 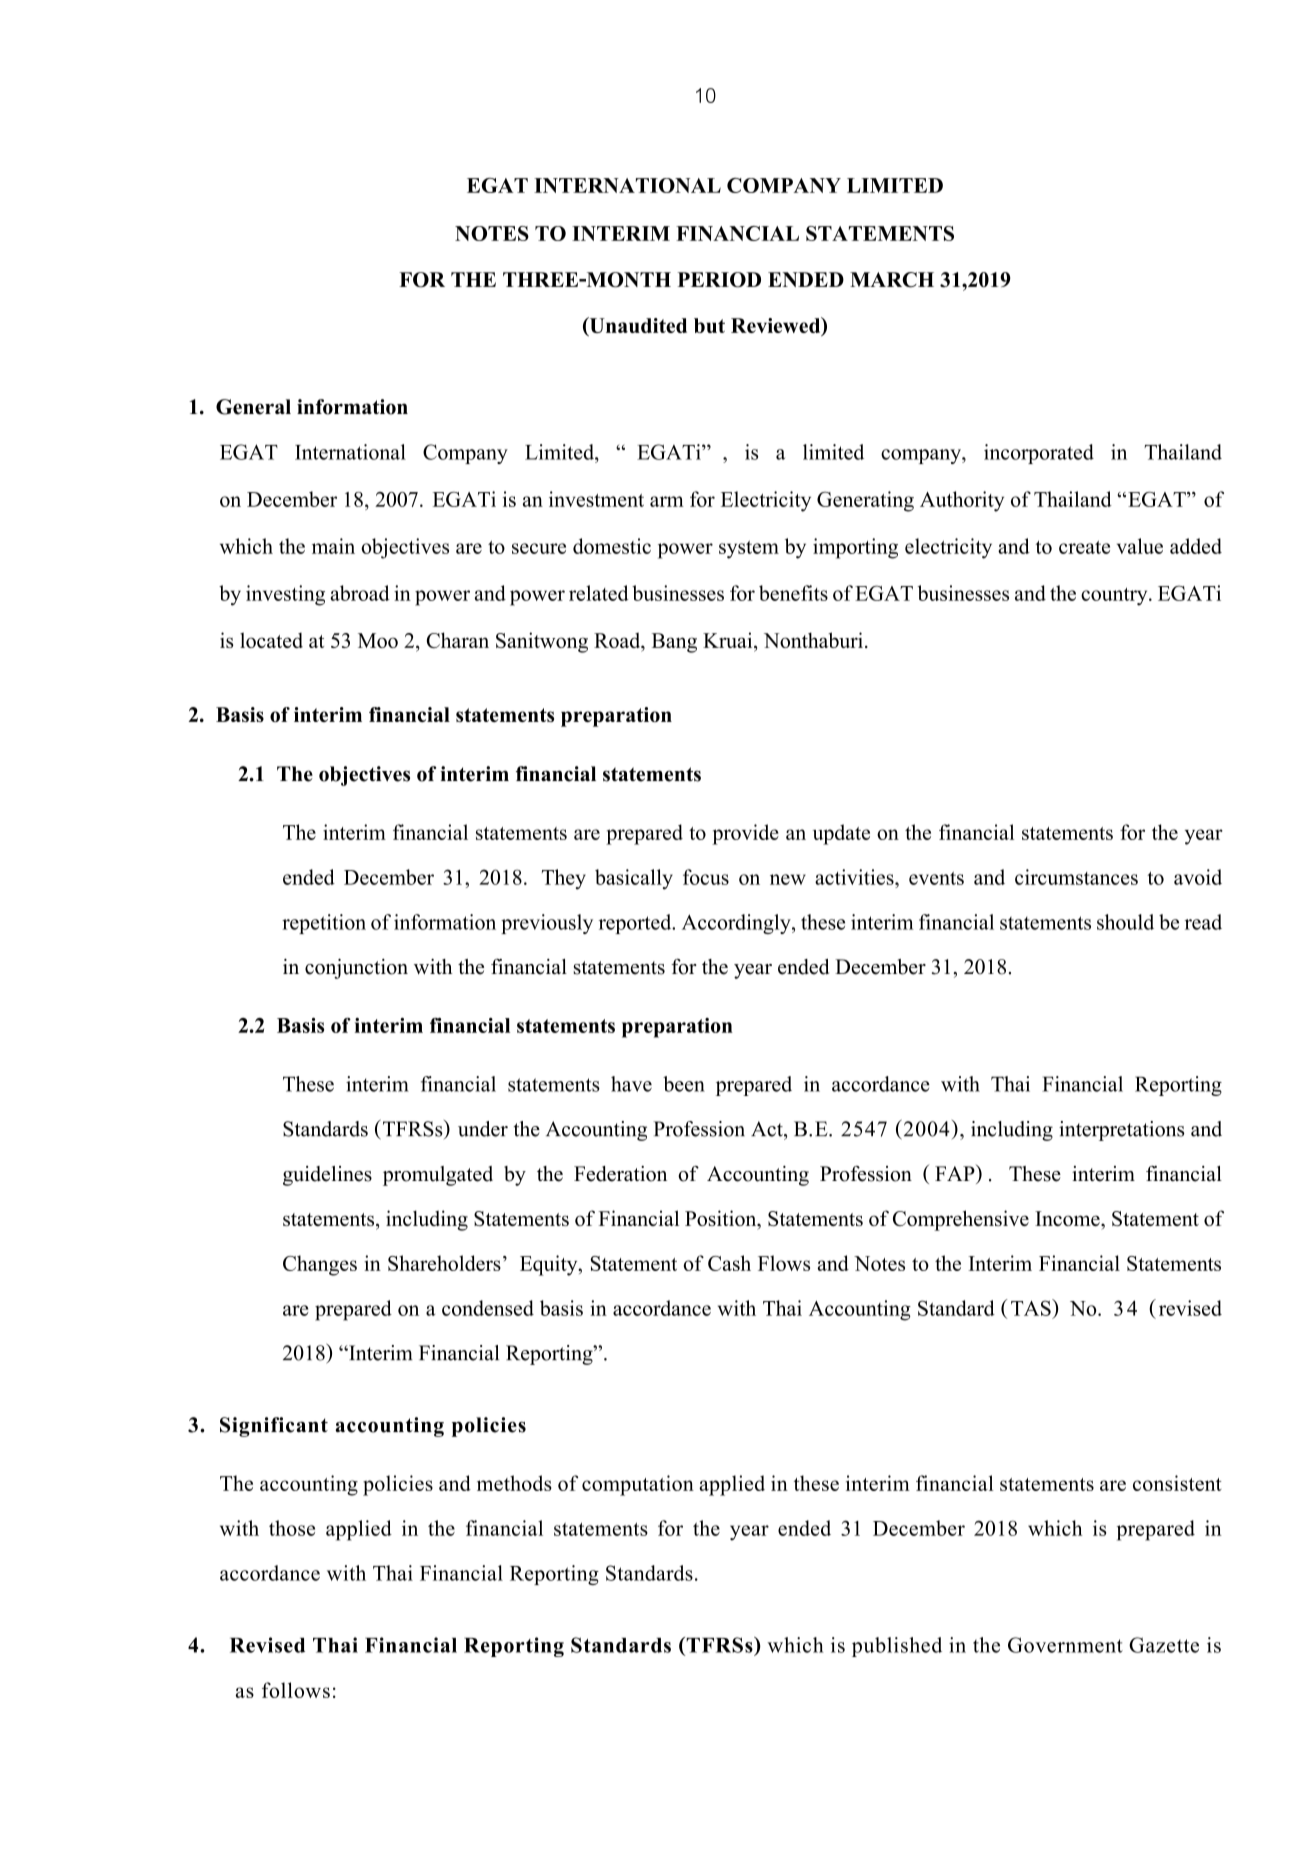 What do you see at coordinates (356, 968) in the image?
I see `conjunction` at bounding box center [356, 968].
